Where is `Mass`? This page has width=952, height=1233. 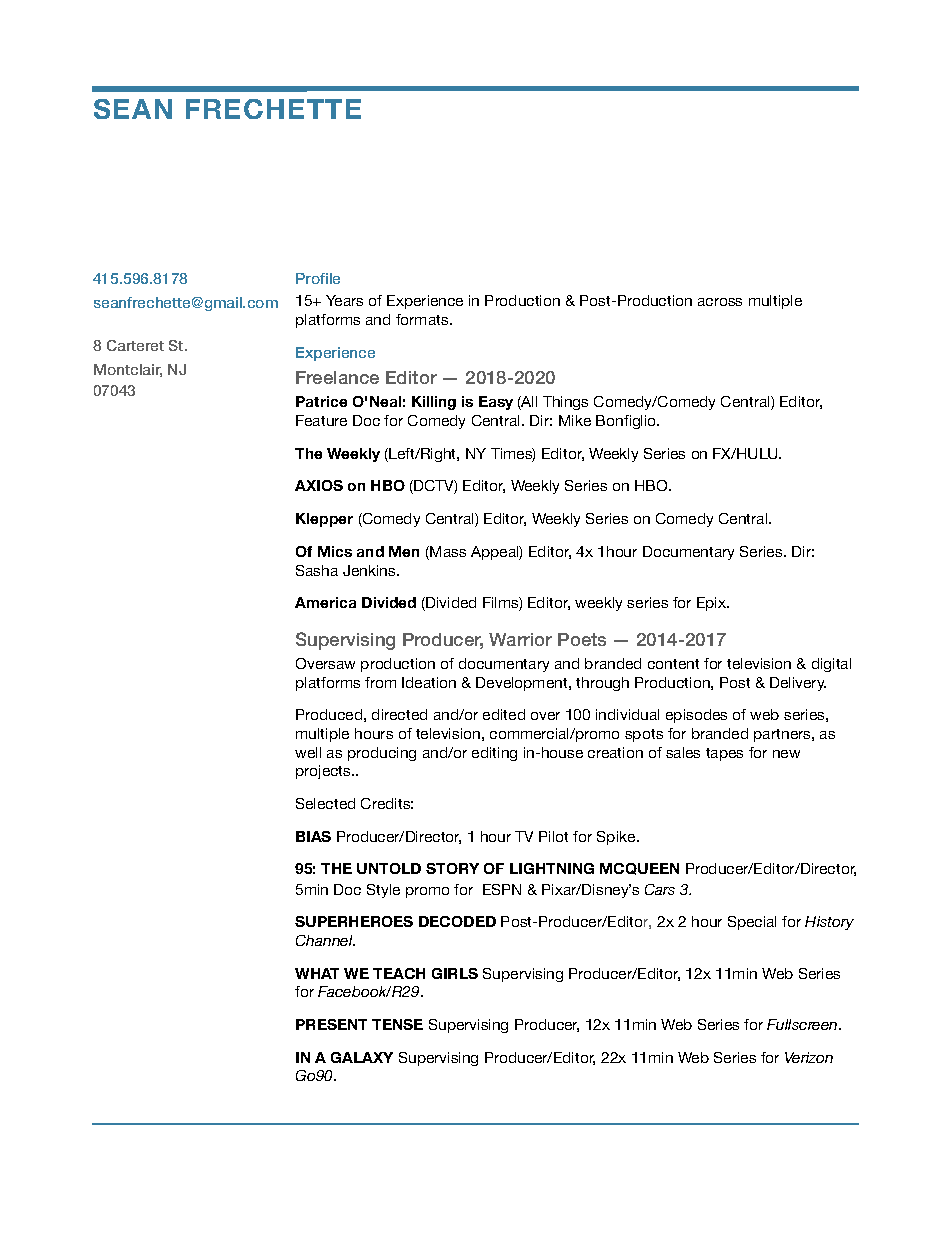 Mass is located at coordinates (447, 553).
